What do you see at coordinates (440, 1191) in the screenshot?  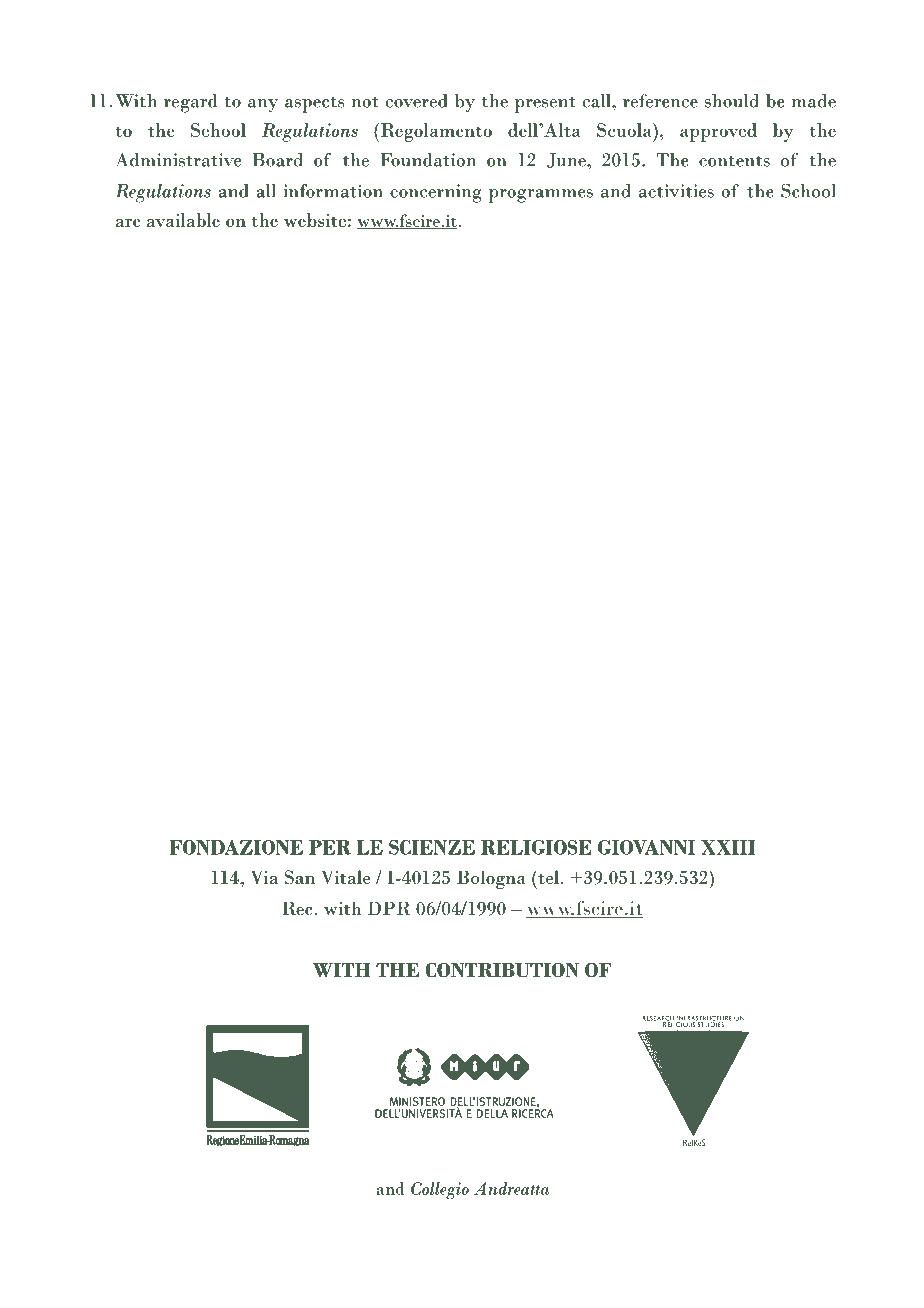 I see `Collegio` at bounding box center [440, 1191].
